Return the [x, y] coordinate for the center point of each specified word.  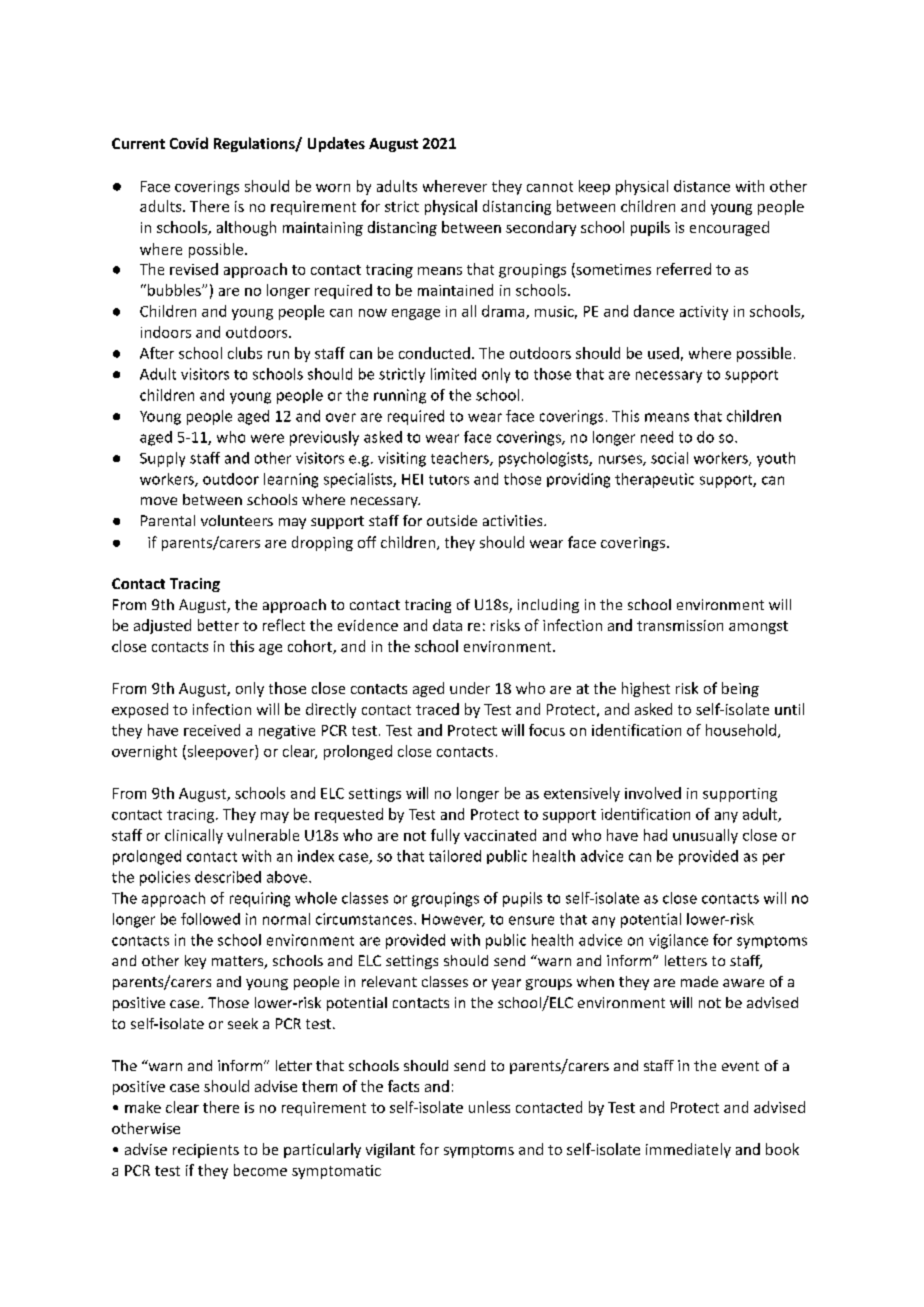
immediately [688, 1150]
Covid [189, 143]
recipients [206, 1151]
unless [489, 1107]
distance [702, 186]
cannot [550, 187]
